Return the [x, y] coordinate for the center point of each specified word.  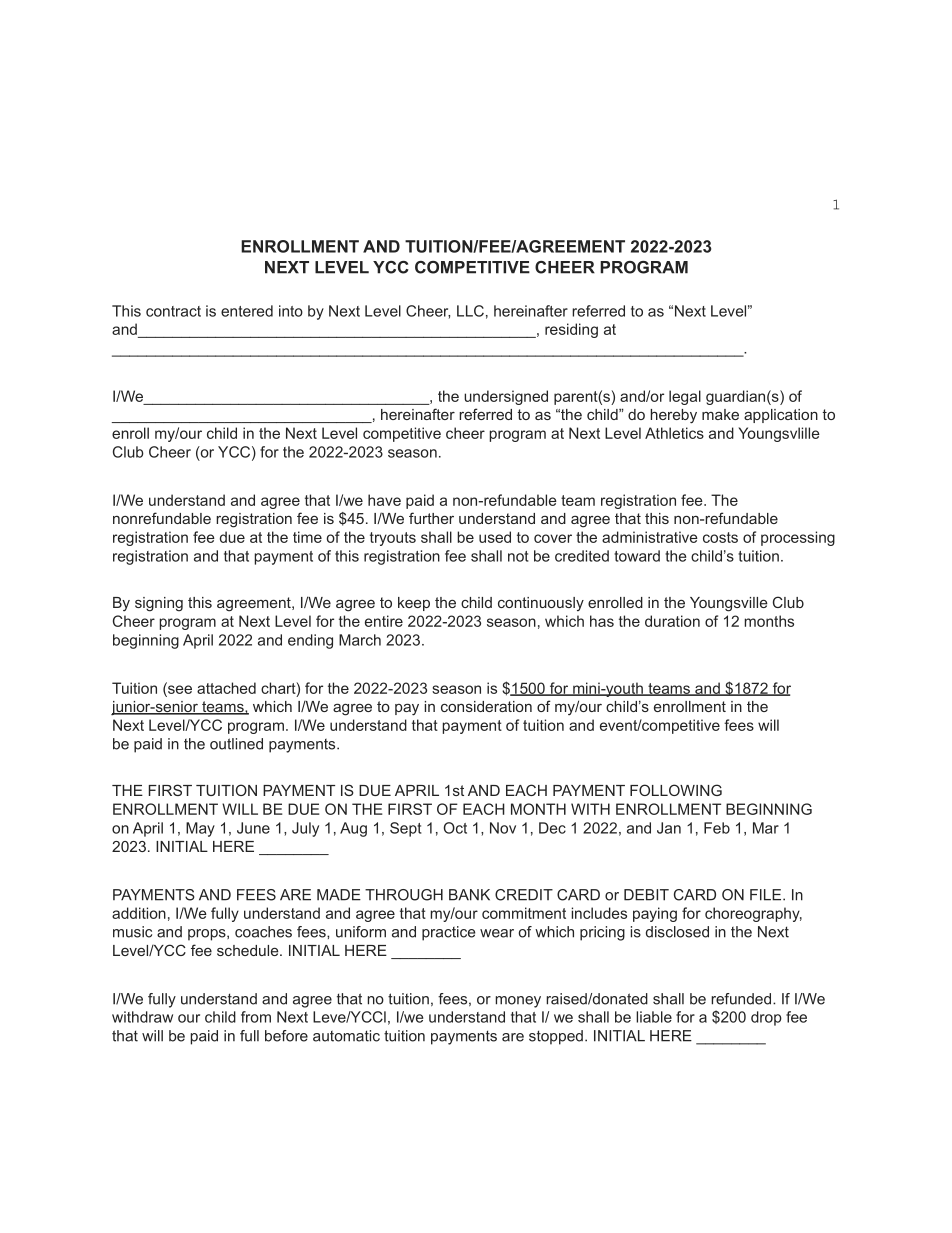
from [256, 1017]
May [200, 829]
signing [159, 604]
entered [247, 311]
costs [720, 537]
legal [685, 397]
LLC [470, 311]
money [518, 1002]
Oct [455, 828]
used [495, 537]
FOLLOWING [676, 790]
